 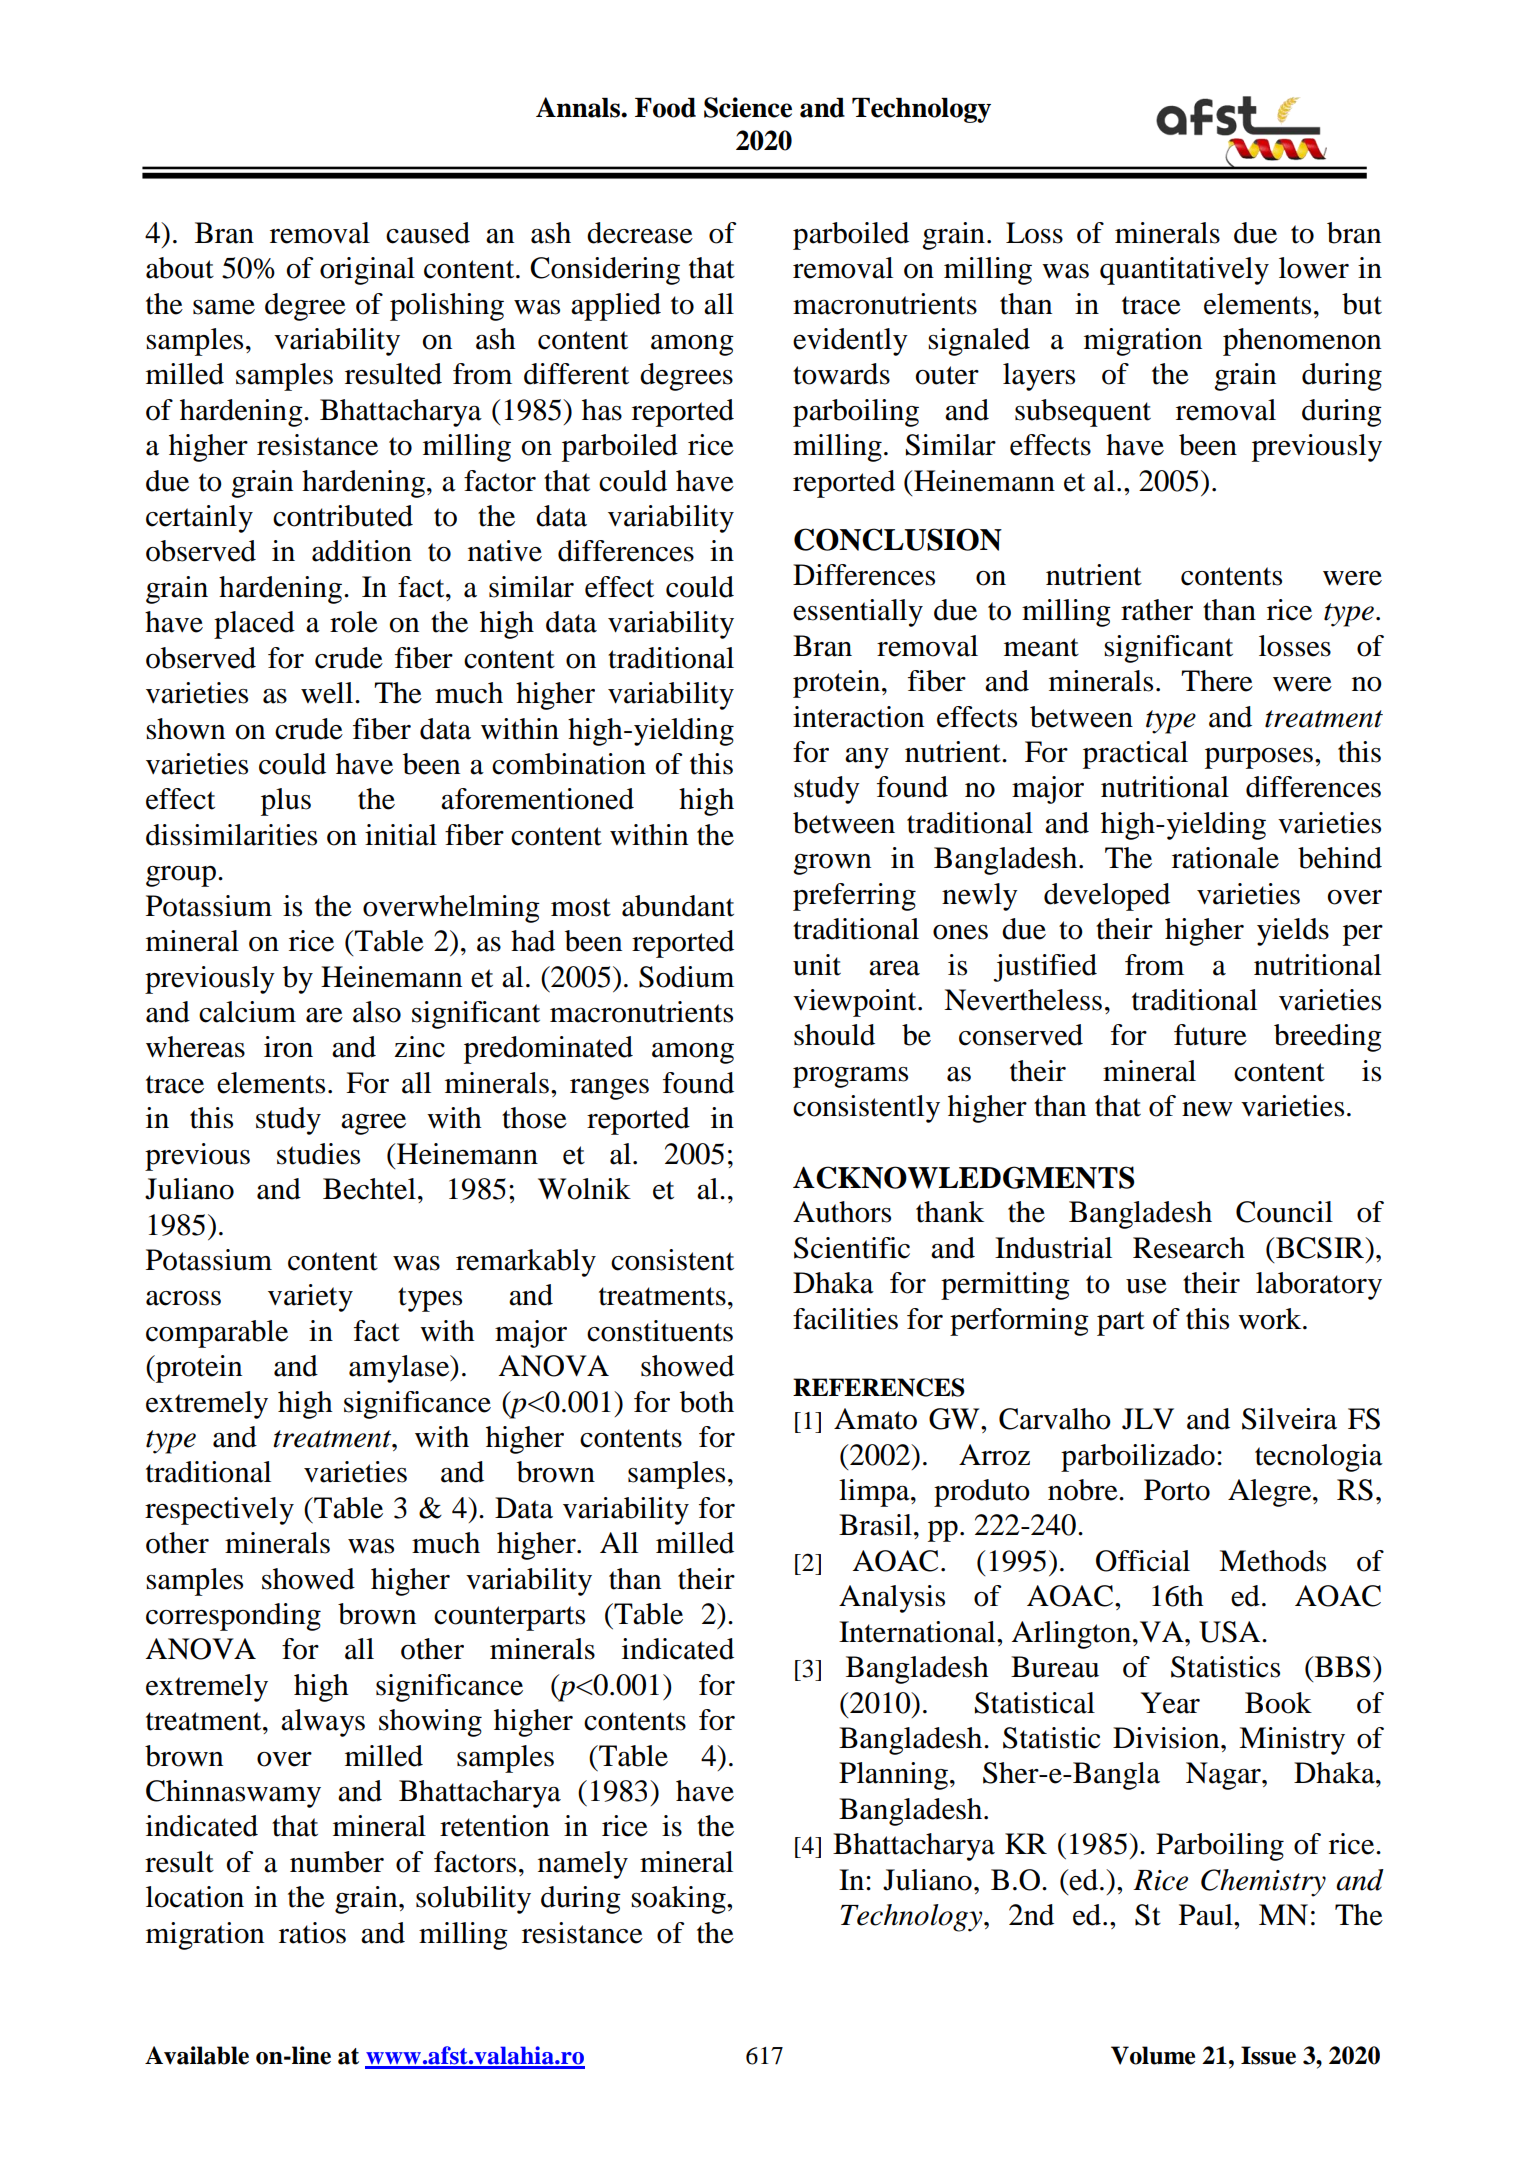 I want to click on role, so click(x=354, y=622).
